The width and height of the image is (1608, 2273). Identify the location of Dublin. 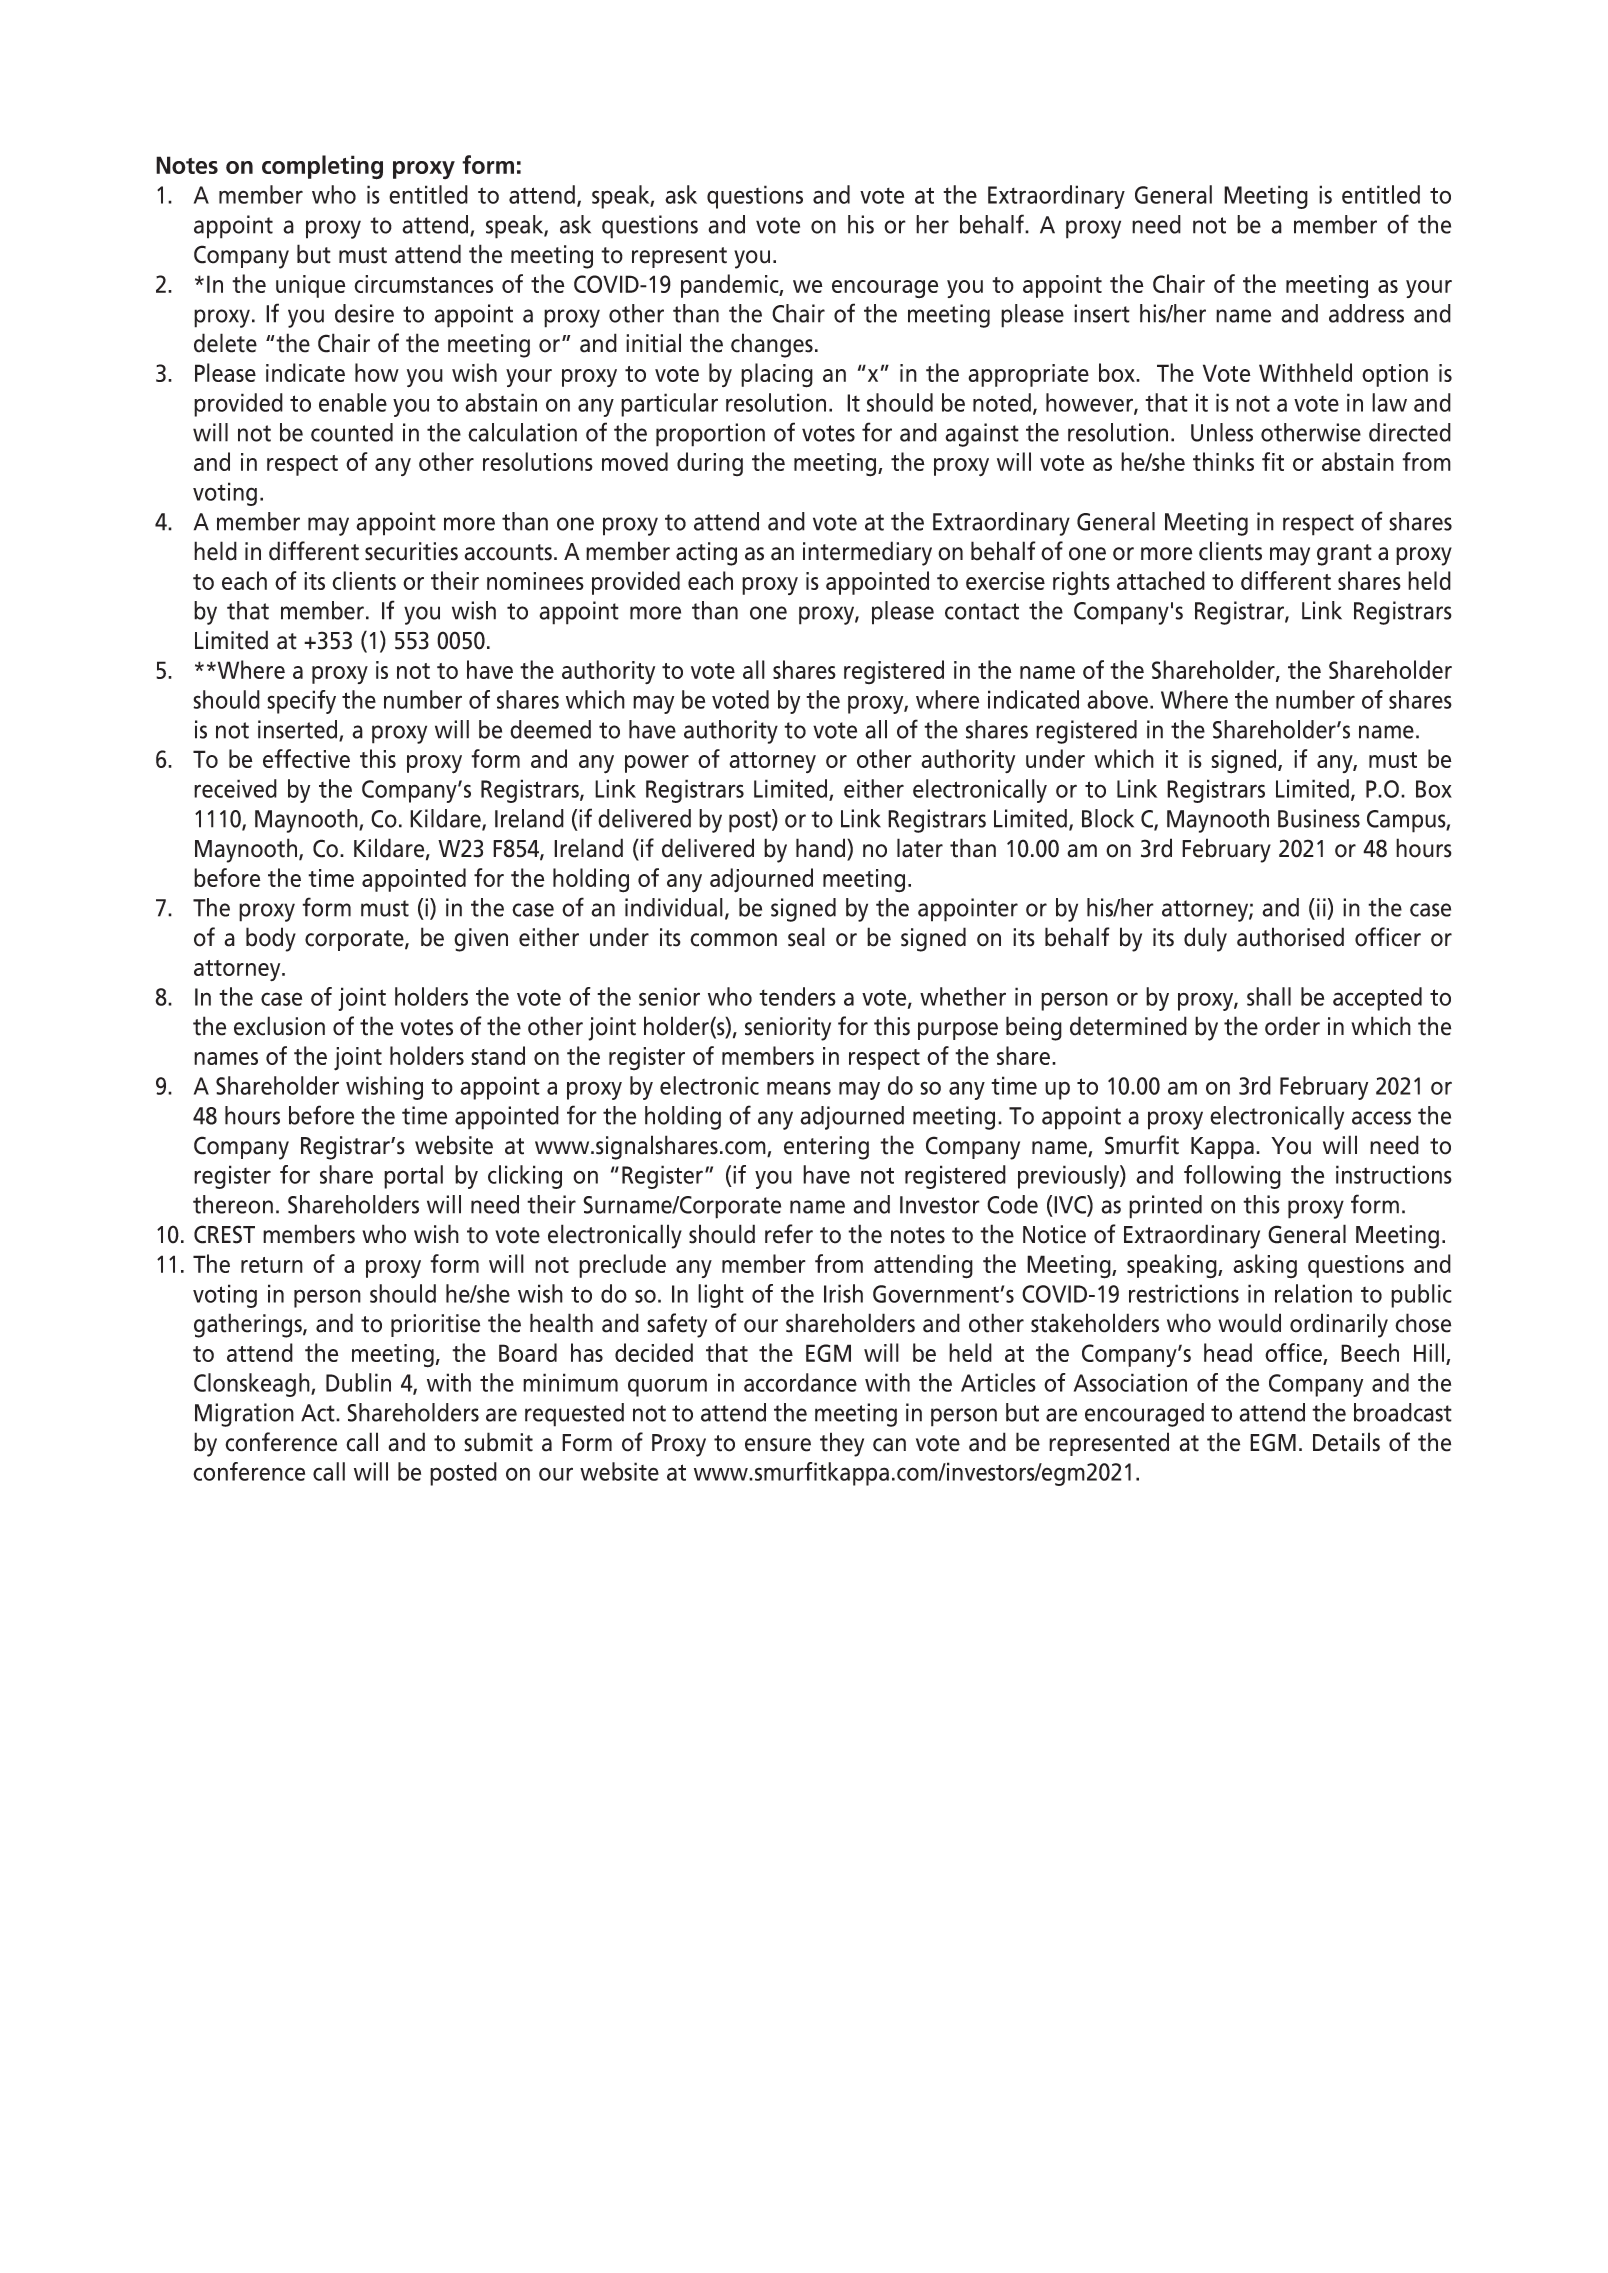
(358, 1382).
